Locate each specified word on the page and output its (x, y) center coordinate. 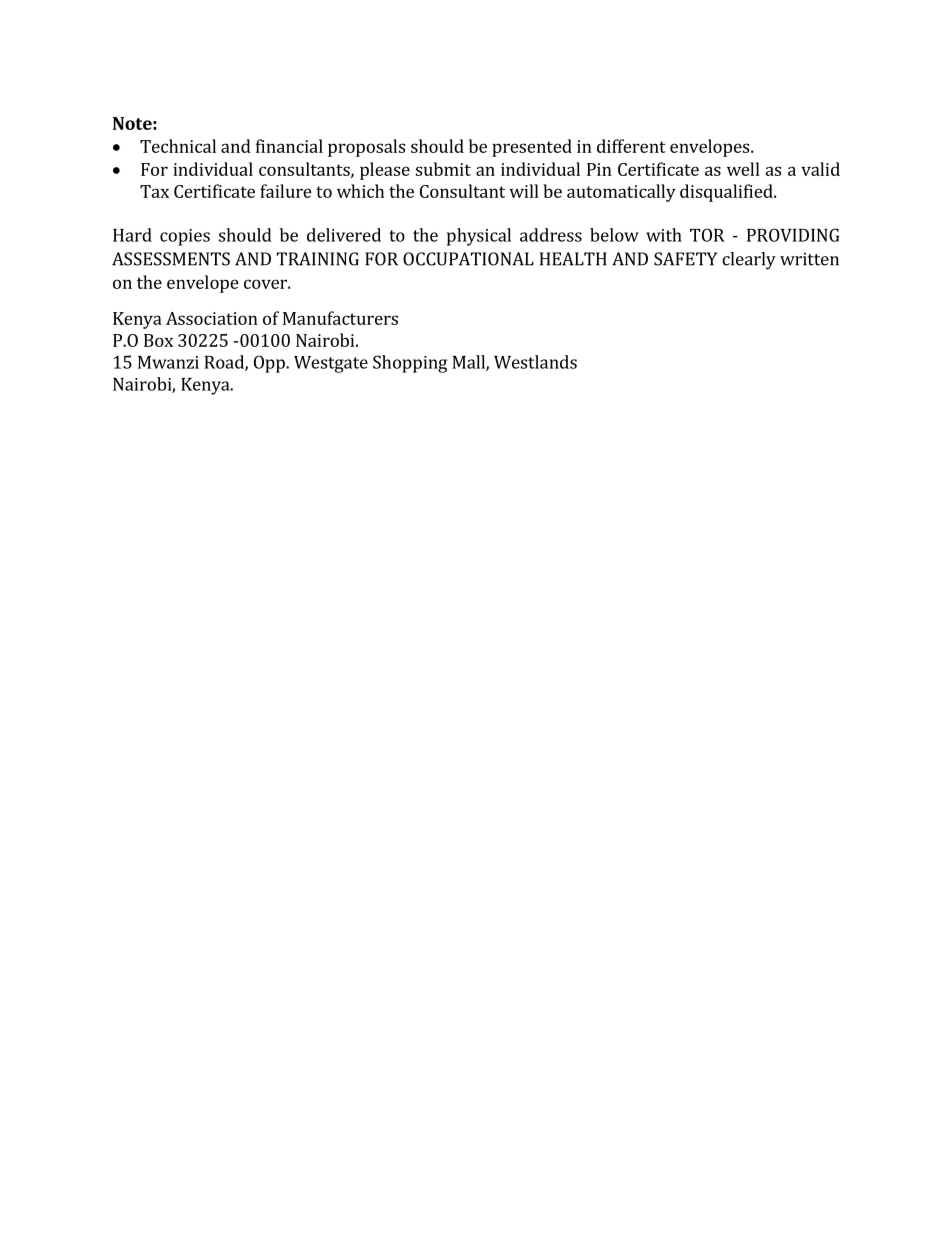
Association (212, 318)
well (743, 169)
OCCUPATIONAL (468, 259)
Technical (178, 146)
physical (479, 237)
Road (225, 363)
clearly (749, 261)
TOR (707, 235)
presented (532, 148)
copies (185, 237)
